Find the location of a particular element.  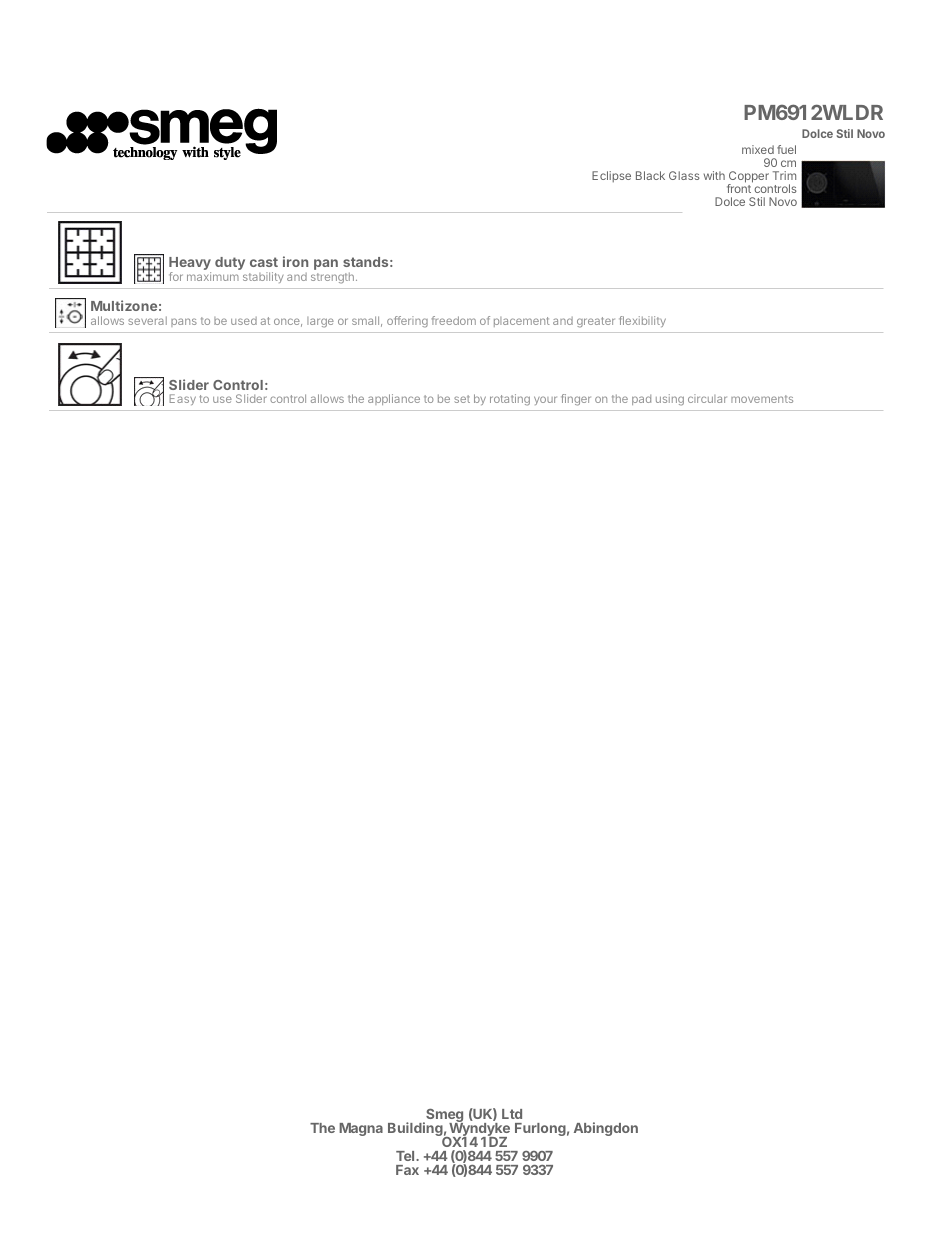

Magna is located at coordinates (361, 1129).
